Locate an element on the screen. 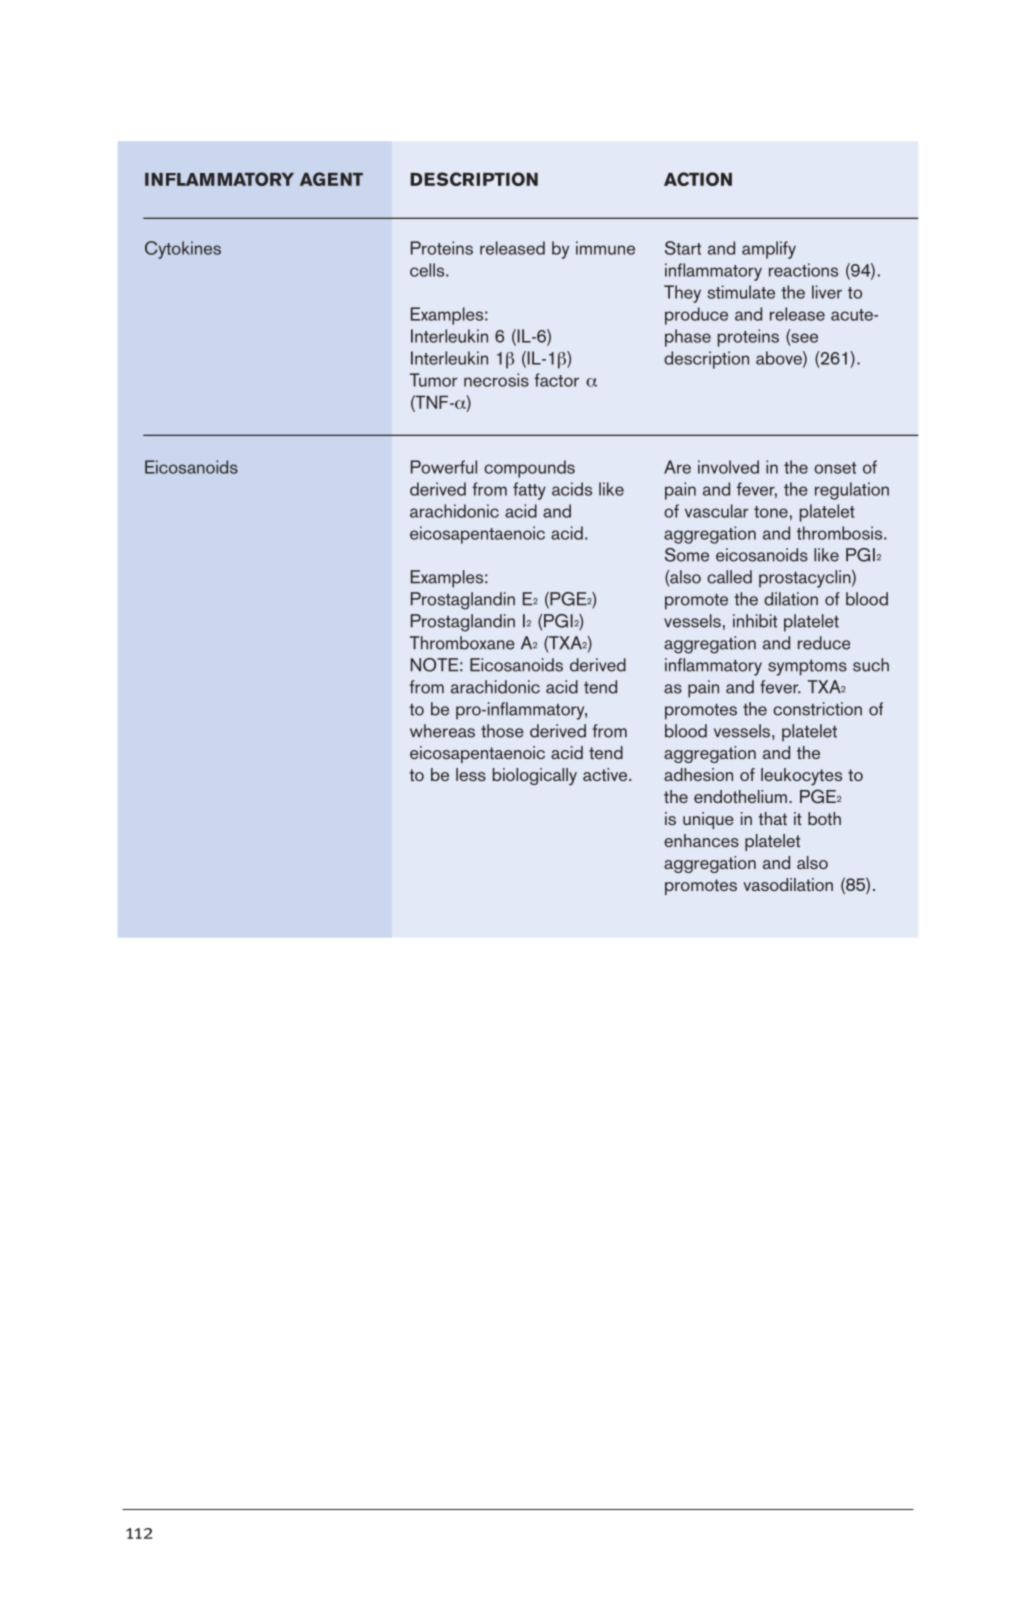  that is located at coordinates (772, 818).
